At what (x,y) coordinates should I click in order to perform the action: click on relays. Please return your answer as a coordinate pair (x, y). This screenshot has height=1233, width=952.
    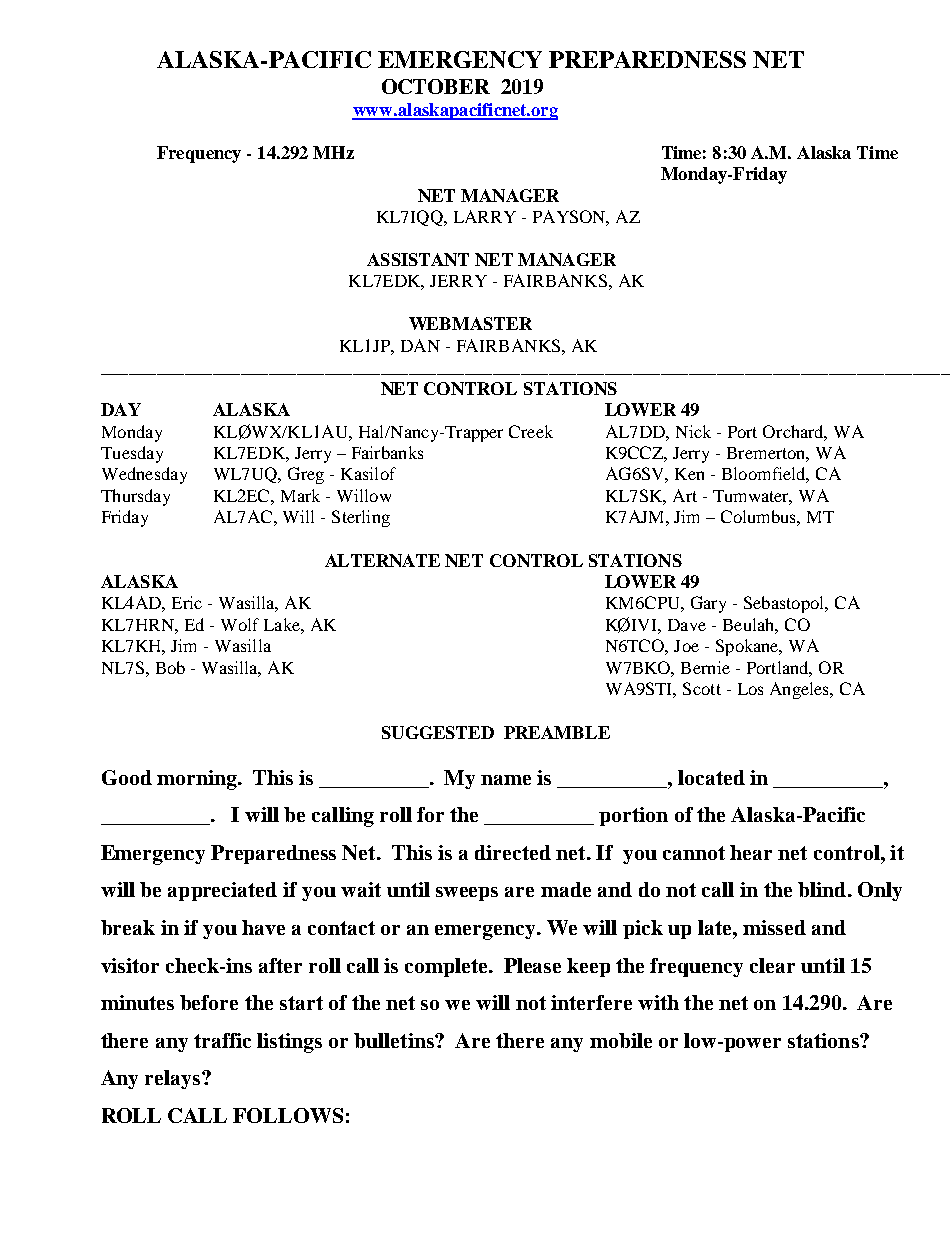
    Looking at the image, I should click on (174, 1079).
